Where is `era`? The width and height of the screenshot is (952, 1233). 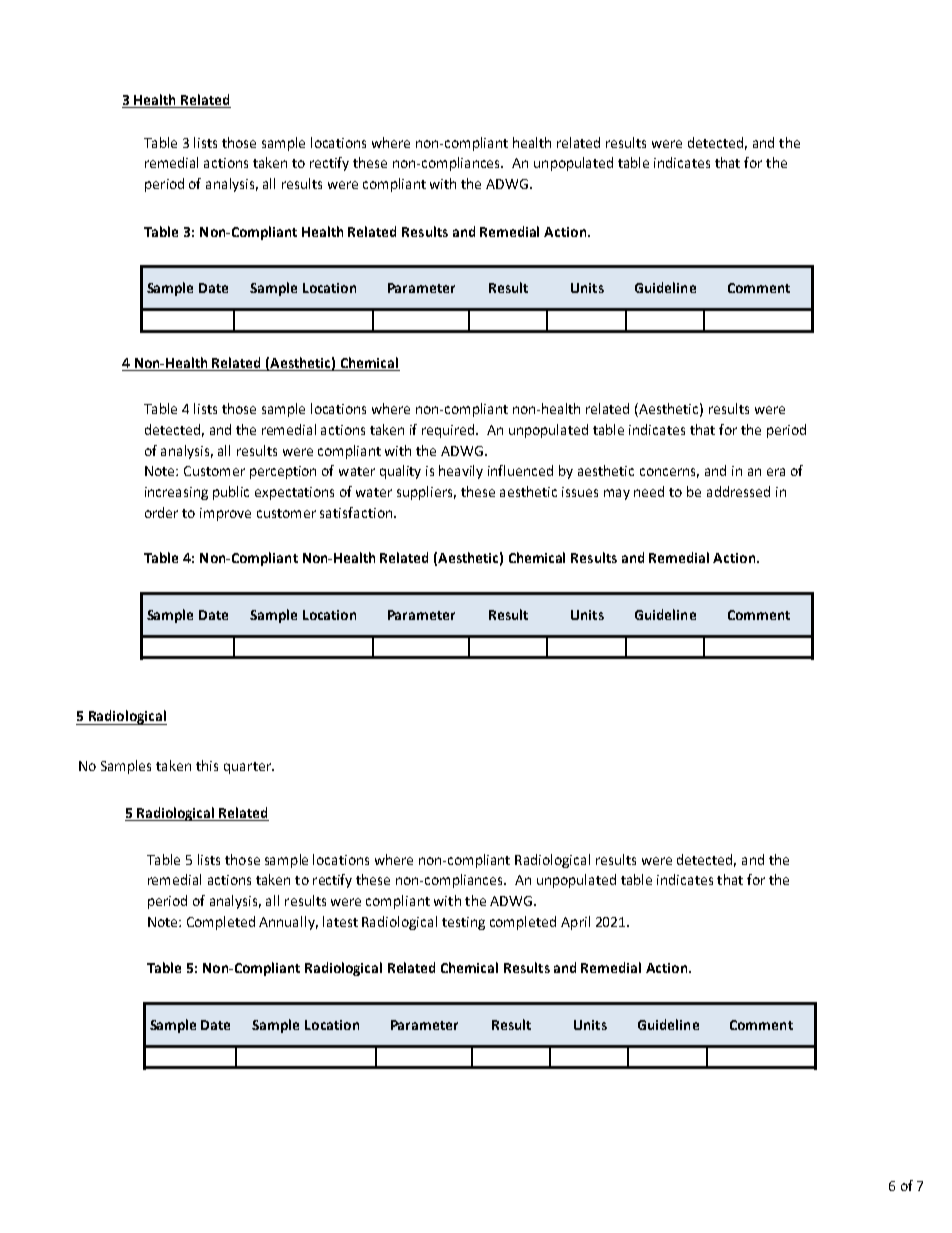 era is located at coordinates (776, 472).
